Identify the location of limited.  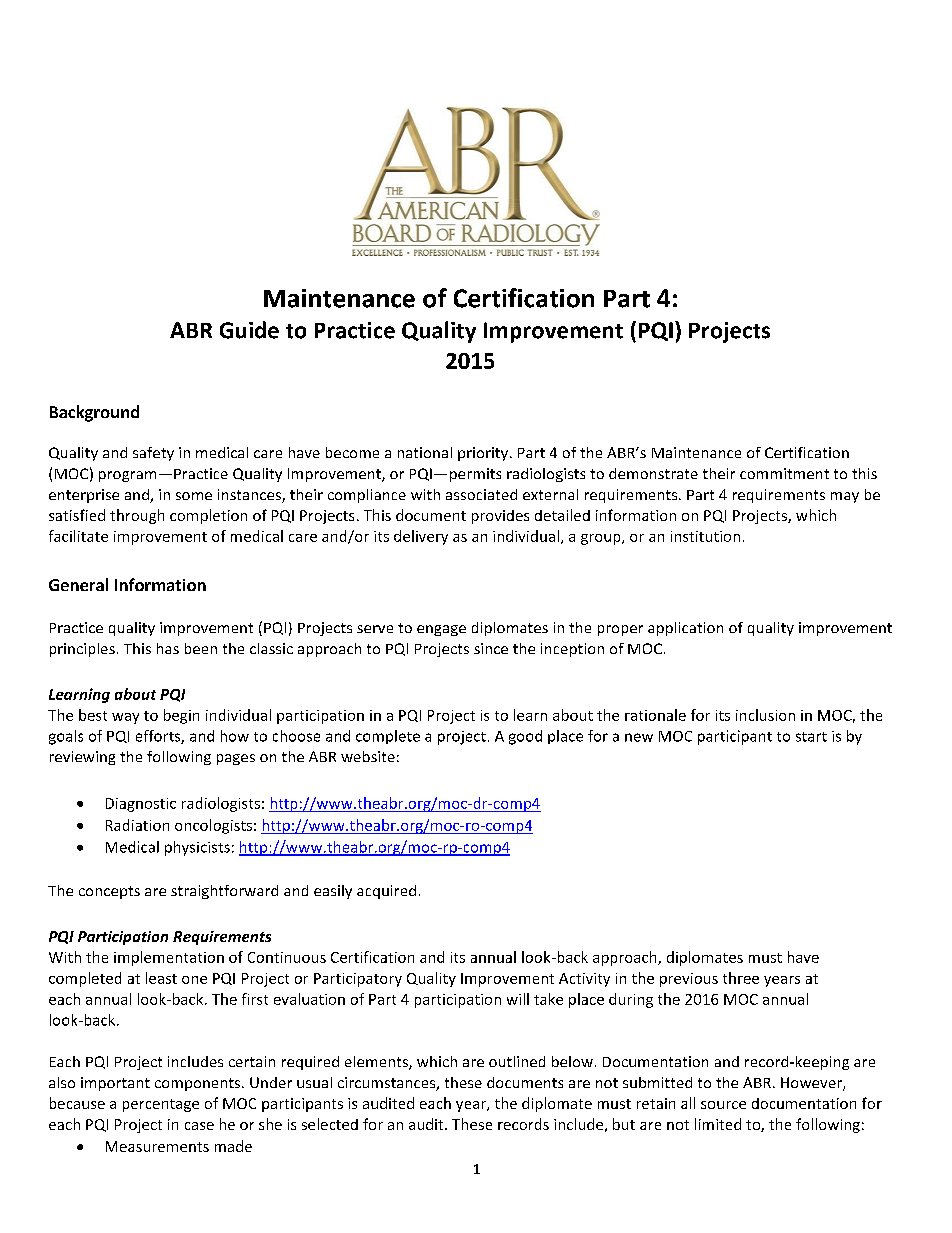
(718, 1124).
